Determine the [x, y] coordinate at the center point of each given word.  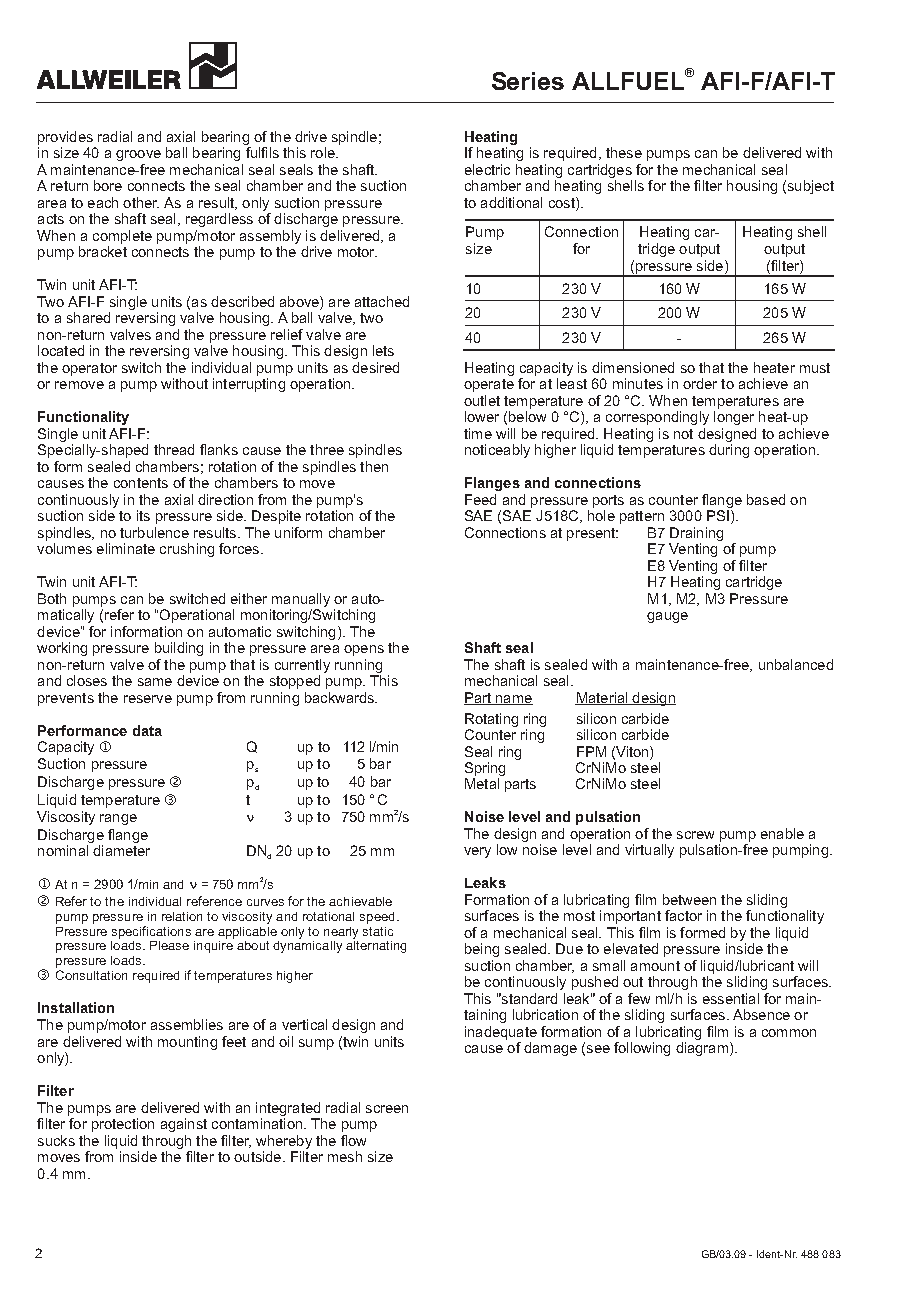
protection [123, 1125]
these [624, 152]
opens [364, 650]
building [179, 649]
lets [383, 350]
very [477, 852]
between [689, 899]
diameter [121, 850]
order [700, 383]
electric [487, 169]
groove [138, 155]
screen [387, 1109]
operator [89, 369]
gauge [667, 617]
